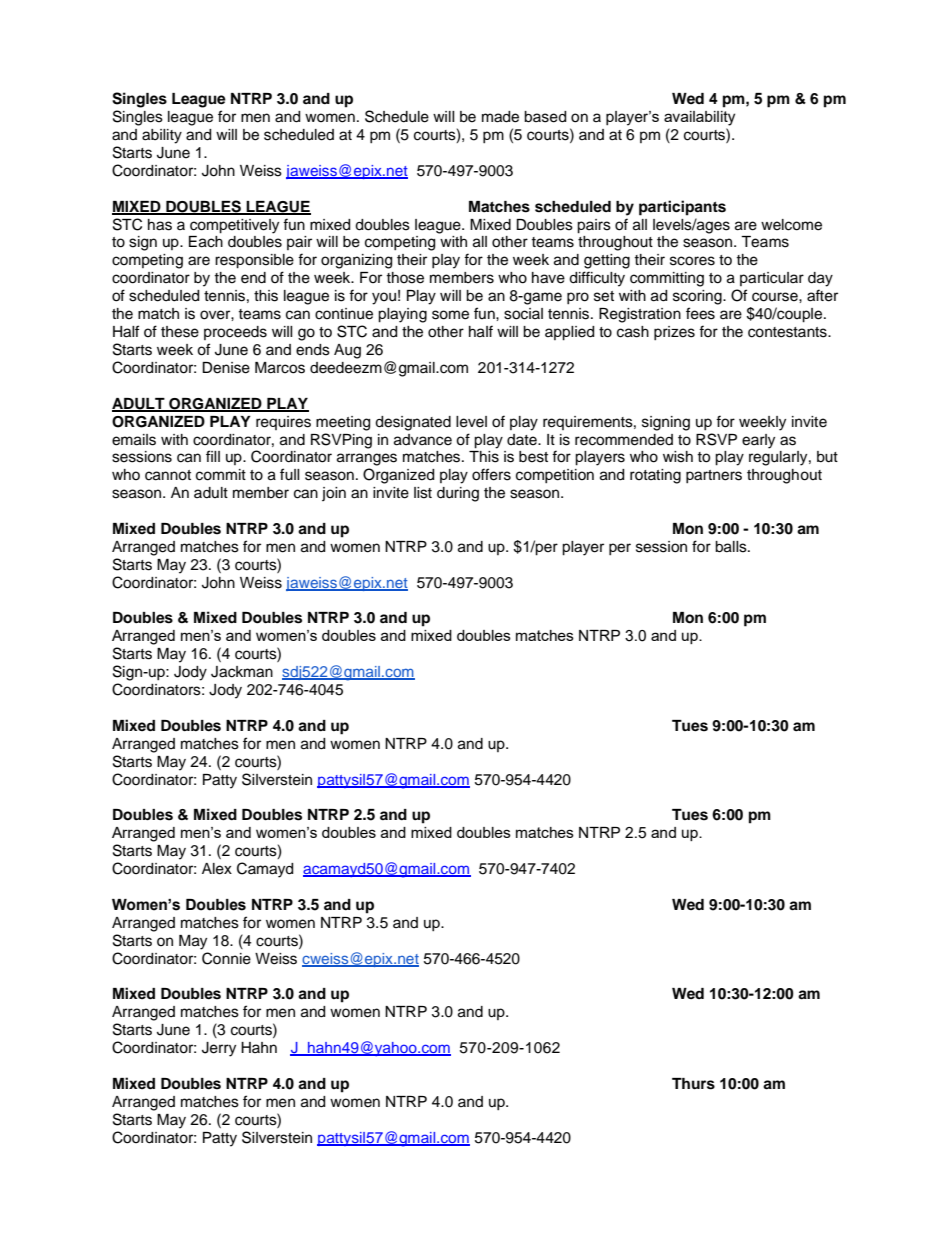  Describe the element at coordinates (160, 225) in the document. I see `has` at that location.
